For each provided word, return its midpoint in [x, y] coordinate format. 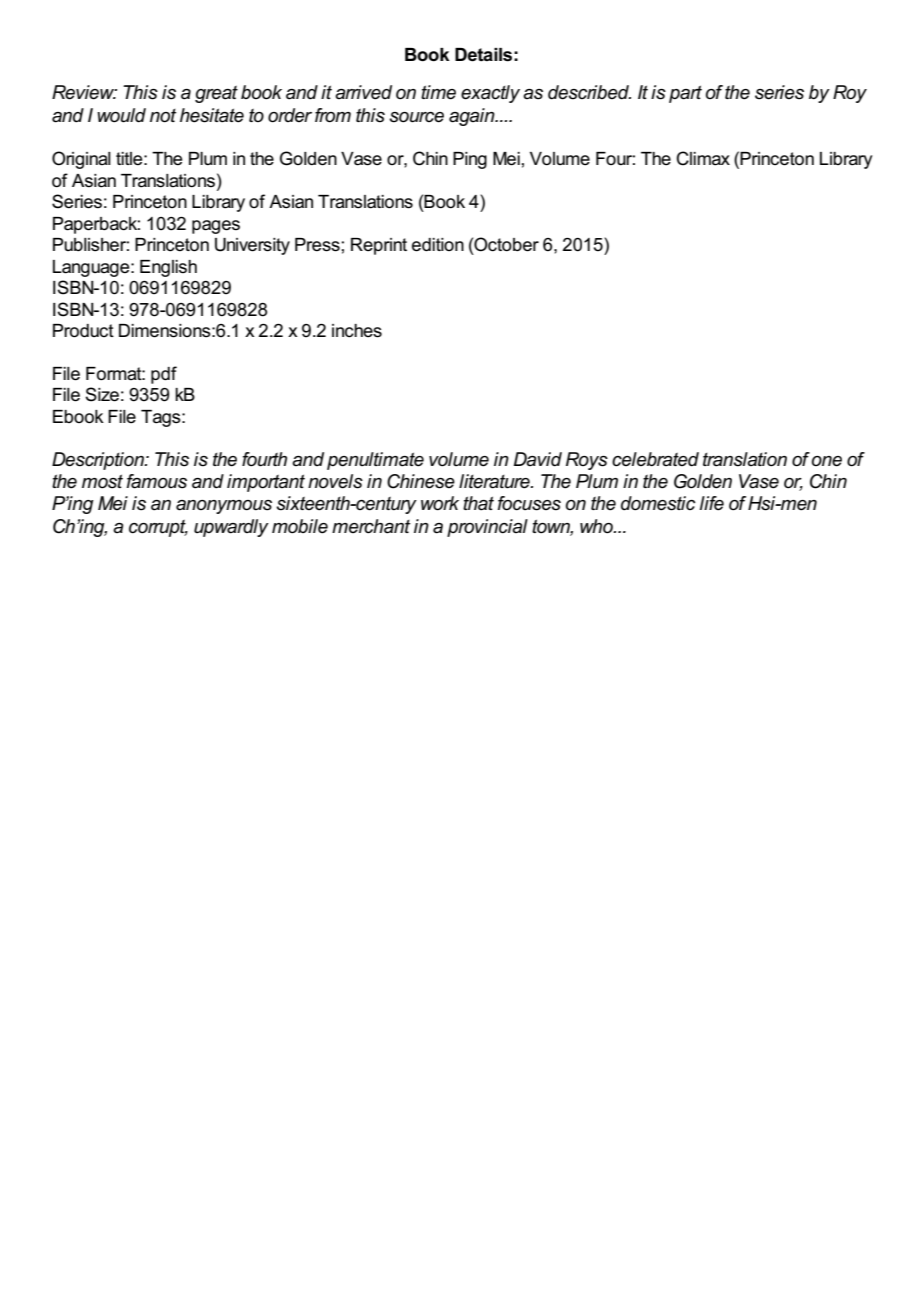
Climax [703, 158]
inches [357, 331]
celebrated [655, 459]
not [163, 116]
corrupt [158, 528]
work [440, 503]
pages [216, 227]
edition [438, 245]
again [473, 117]
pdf [164, 375]
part [685, 94]
